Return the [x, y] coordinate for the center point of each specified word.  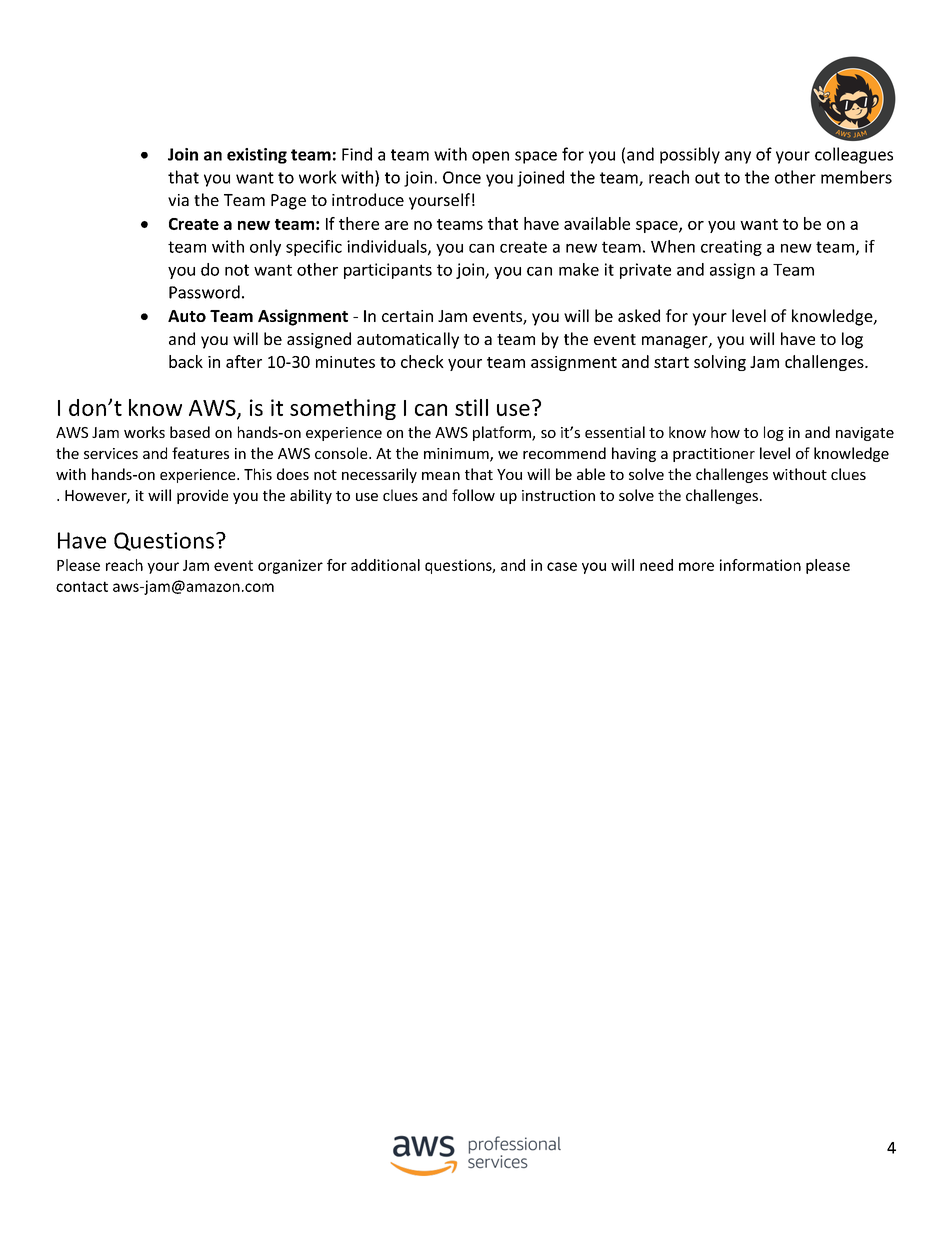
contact [82, 586]
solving [720, 363]
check [422, 361]
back [186, 361]
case [562, 566]
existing [257, 156]
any [738, 157]
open [490, 157]
